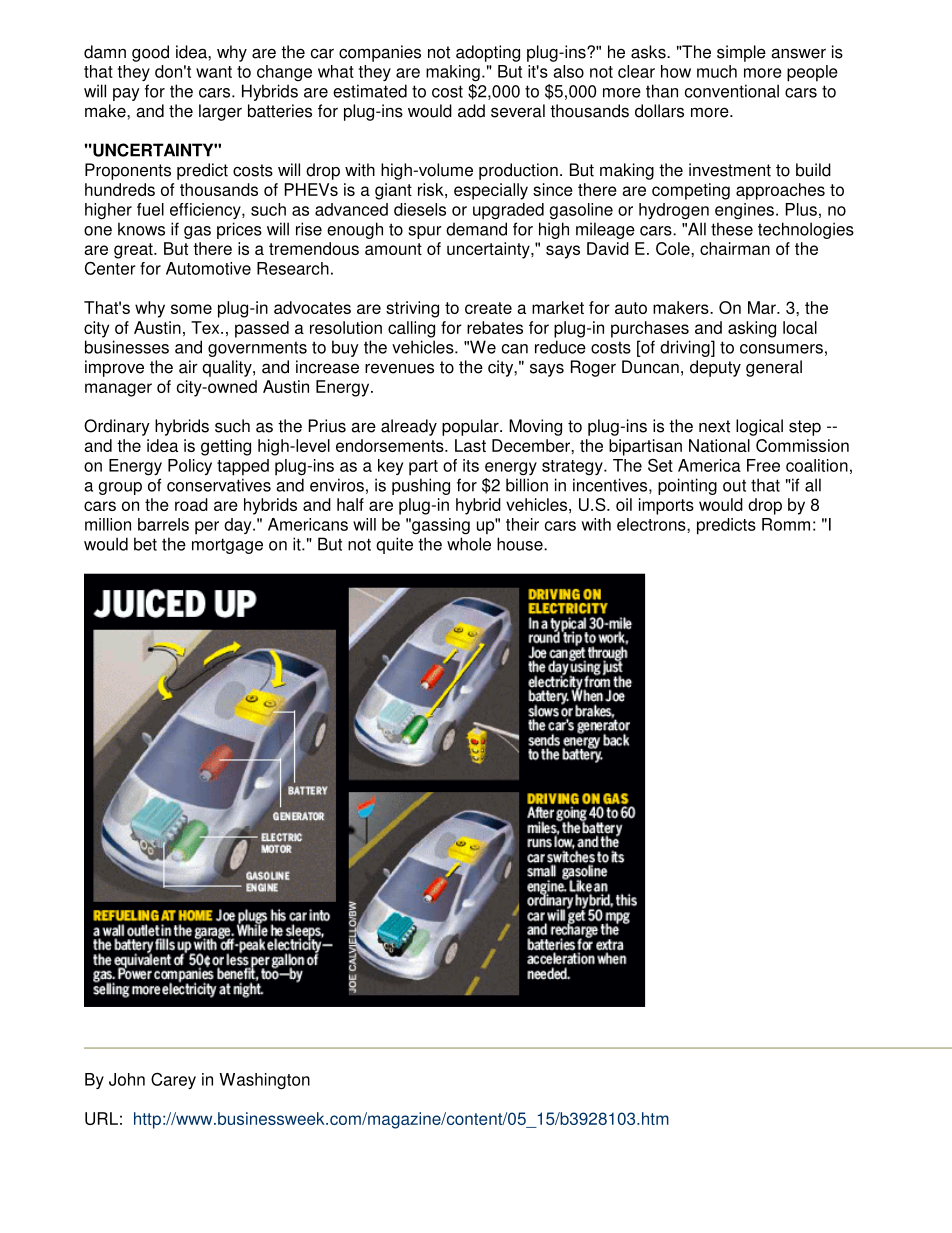 The height and width of the screenshot is (1233, 952). Describe the element at coordinates (469, 544) in the screenshot. I see `whole` at that location.
